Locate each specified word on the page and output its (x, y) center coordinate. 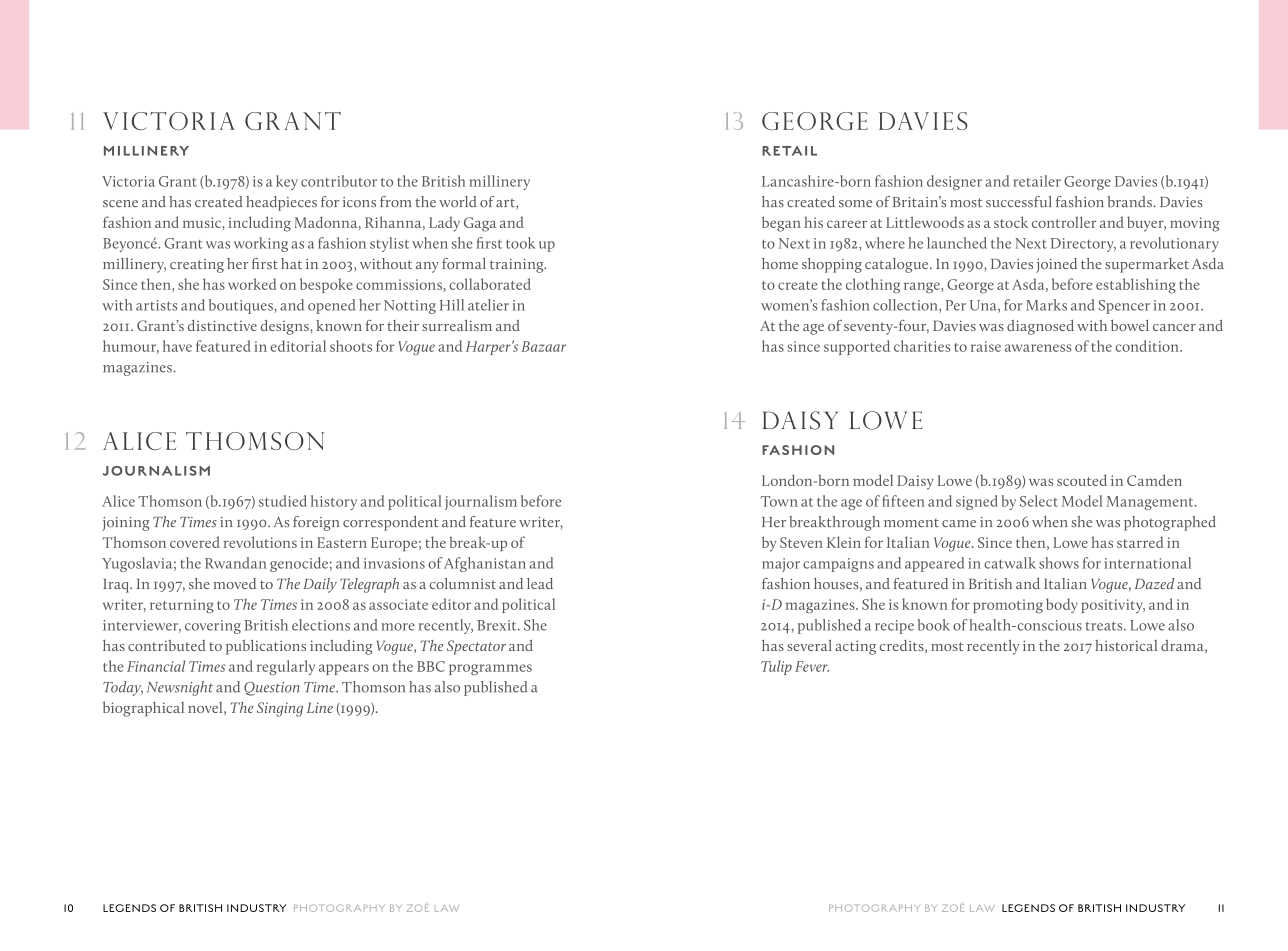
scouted (1082, 480)
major (781, 565)
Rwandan (236, 563)
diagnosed (1040, 327)
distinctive (222, 325)
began (781, 224)
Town (779, 501)
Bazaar (543, 346)
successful (1019, 202)
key (287, 182)
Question (272, 689)
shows (1059, 563)
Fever (812, 666)
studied (283, 501)
